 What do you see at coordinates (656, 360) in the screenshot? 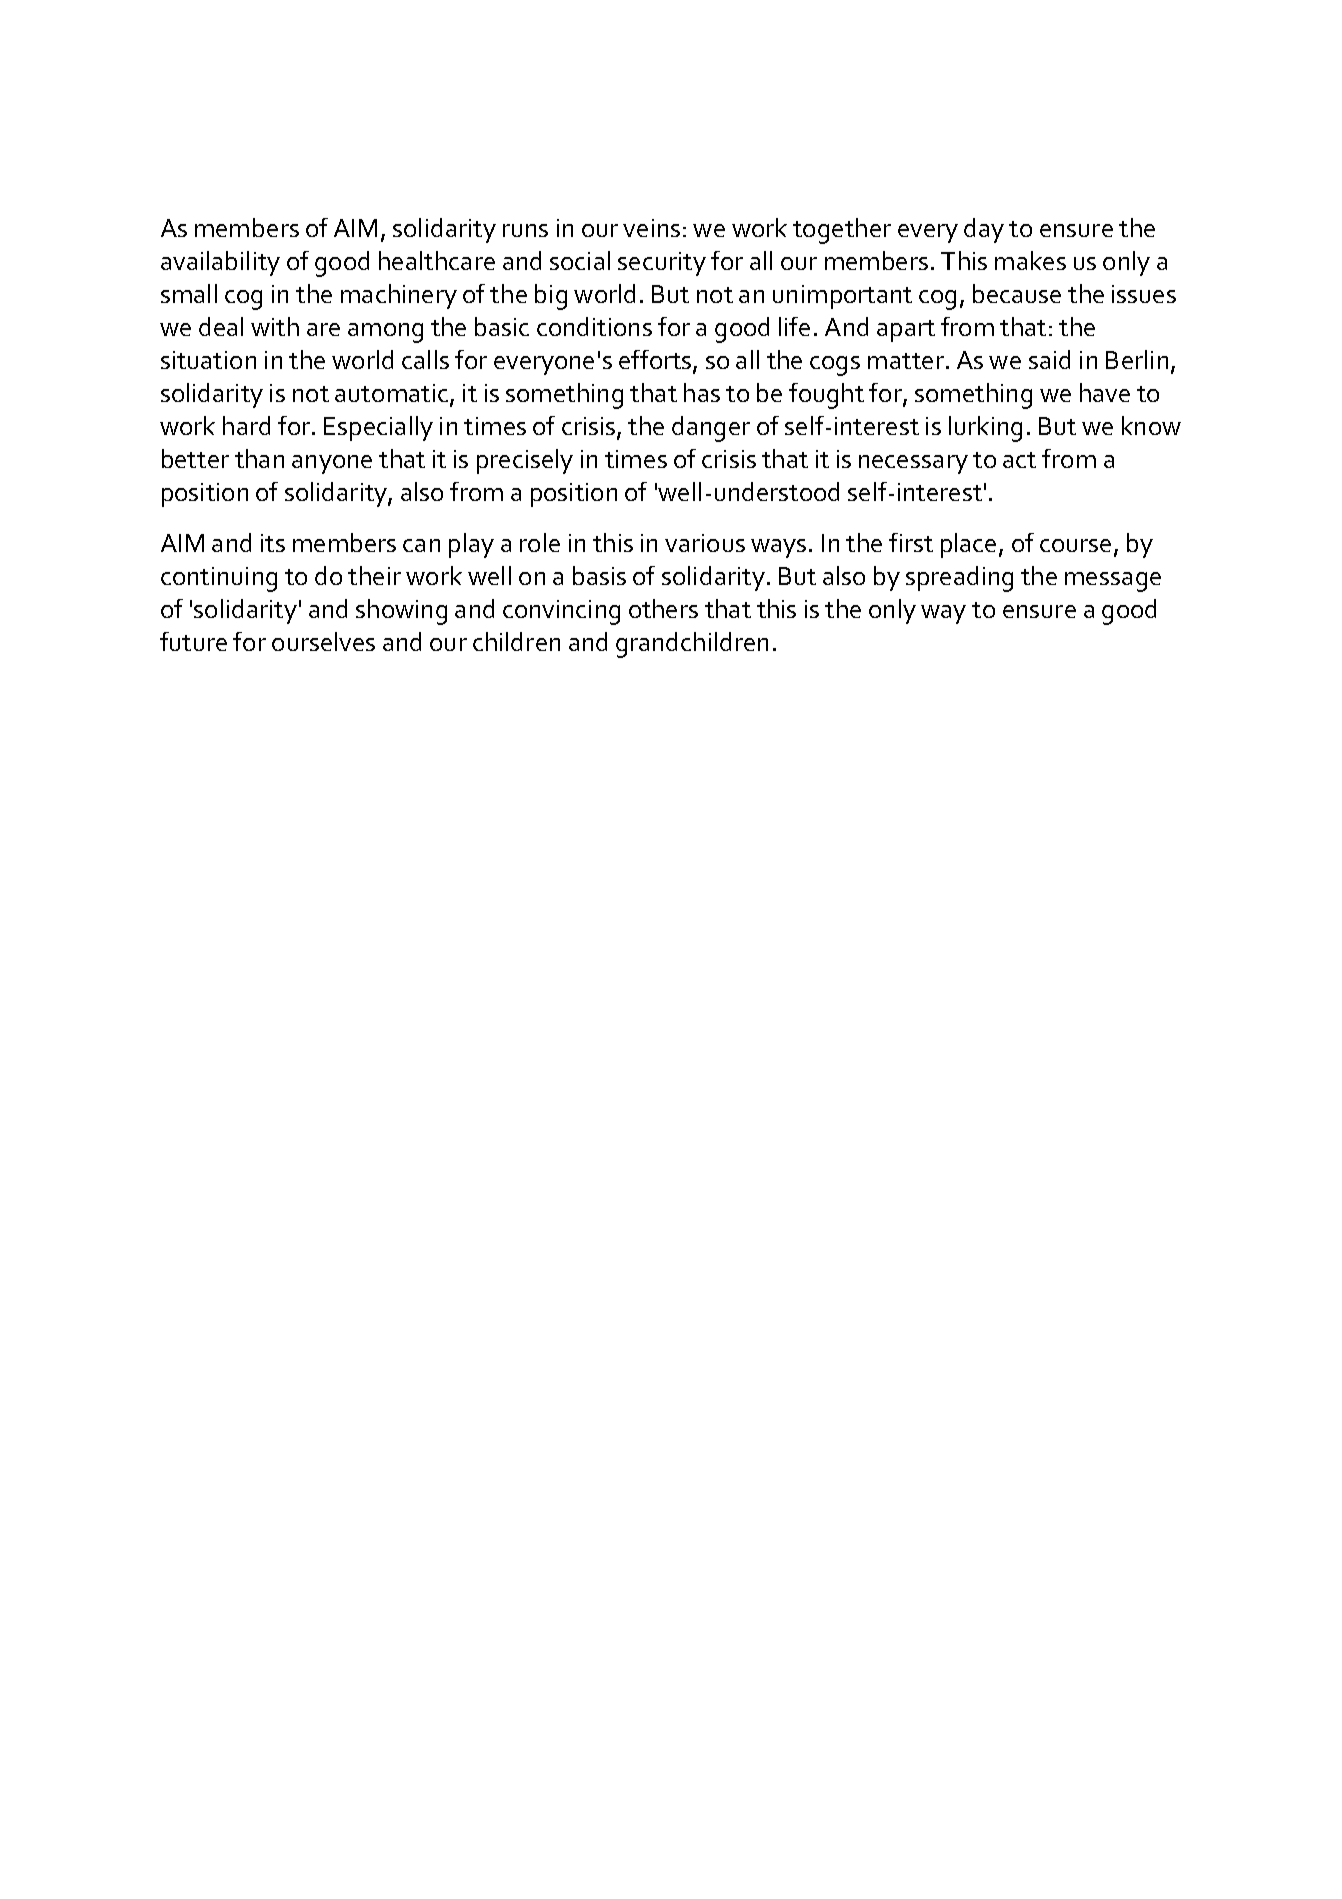
I see `efforts` at bounding box center [656, 360].
